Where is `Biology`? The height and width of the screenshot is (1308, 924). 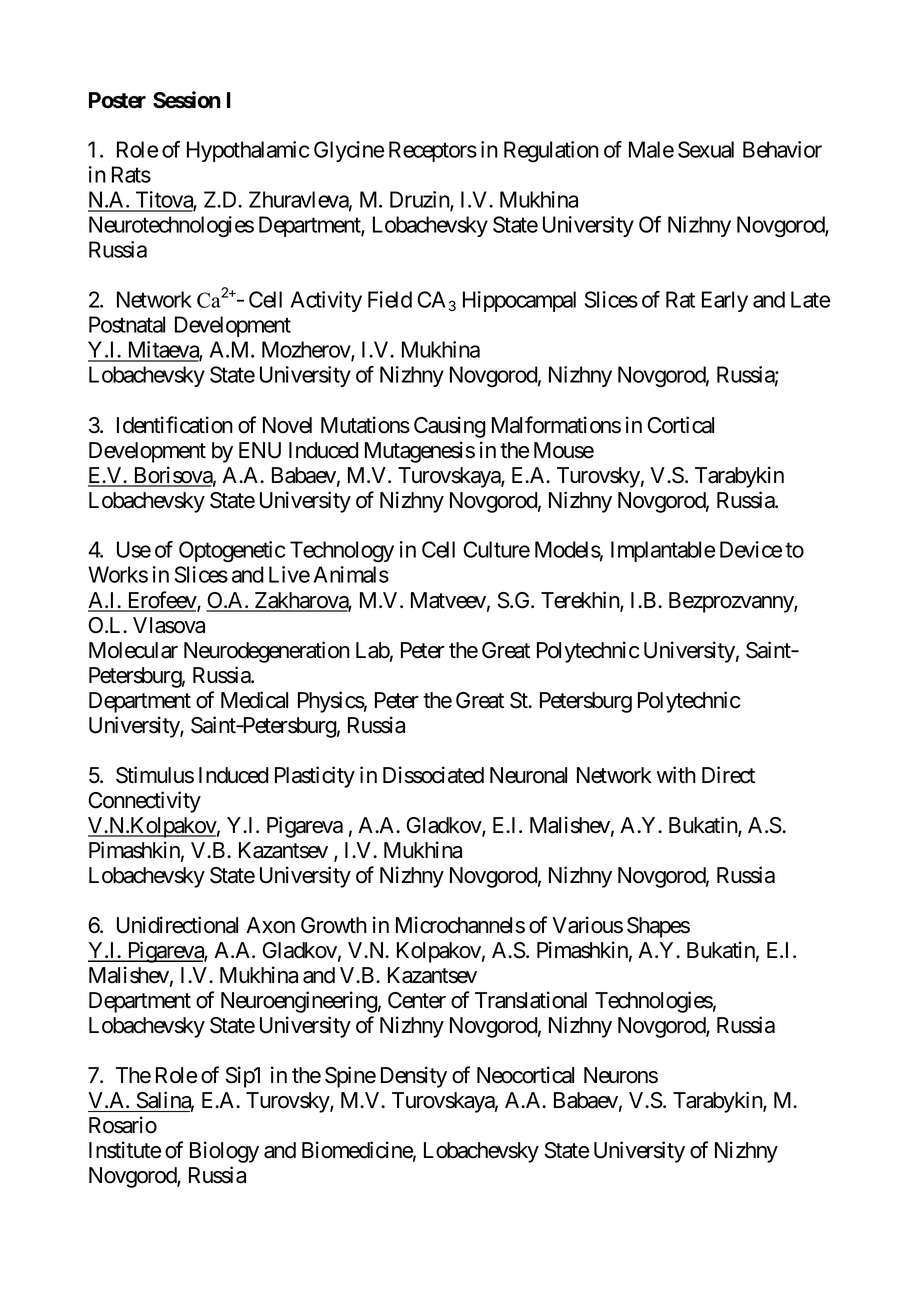
Biology is located at coordinates (224, 1152).
